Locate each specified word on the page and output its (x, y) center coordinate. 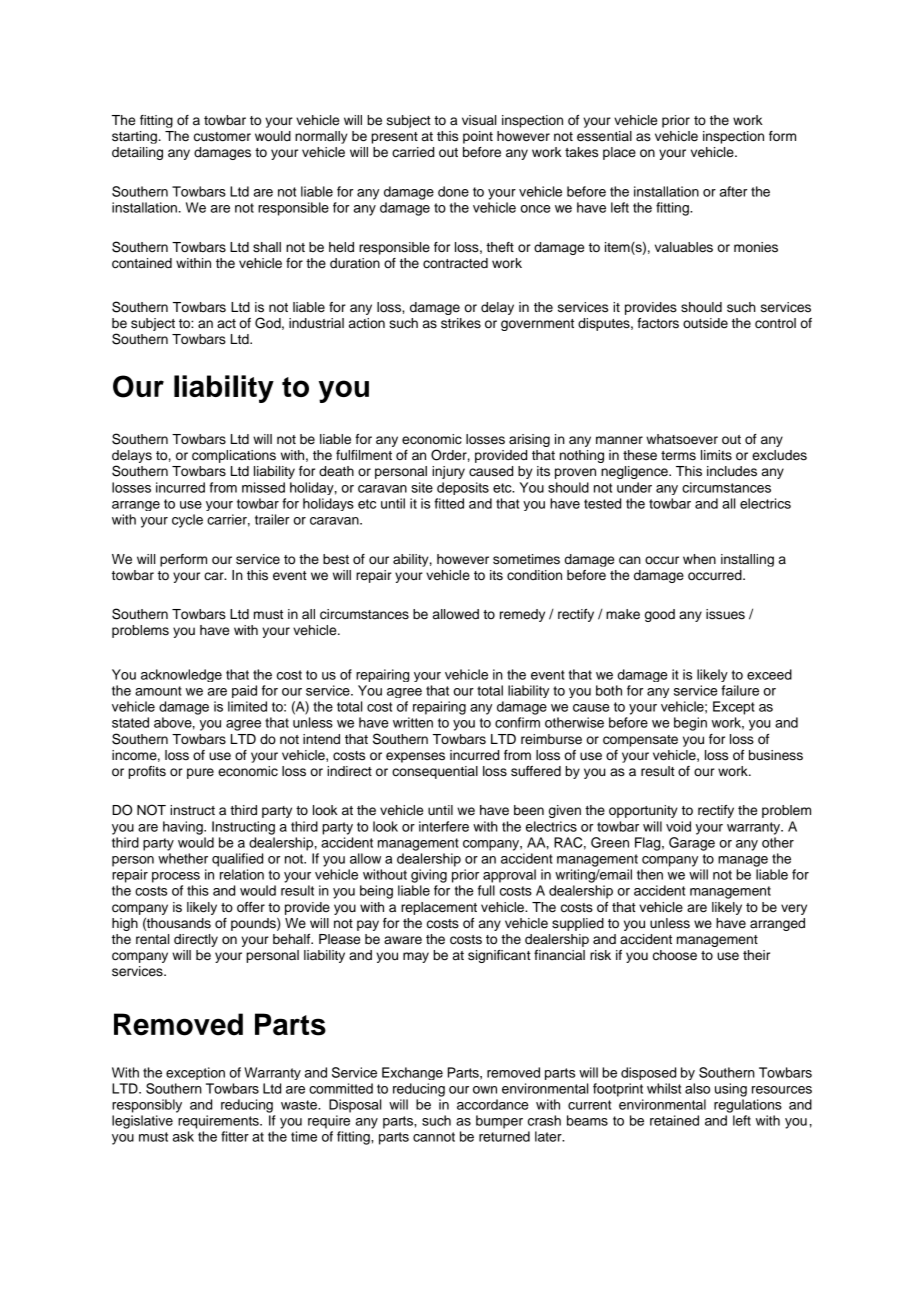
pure (200, 773)
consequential (435, 772)
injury (448, 472)
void (678, 826)
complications (234, 456)
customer (222, 137)
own (485, 1090)
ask (183, 1136)
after (733, 191)
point (478, 137)
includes (732, 471)
